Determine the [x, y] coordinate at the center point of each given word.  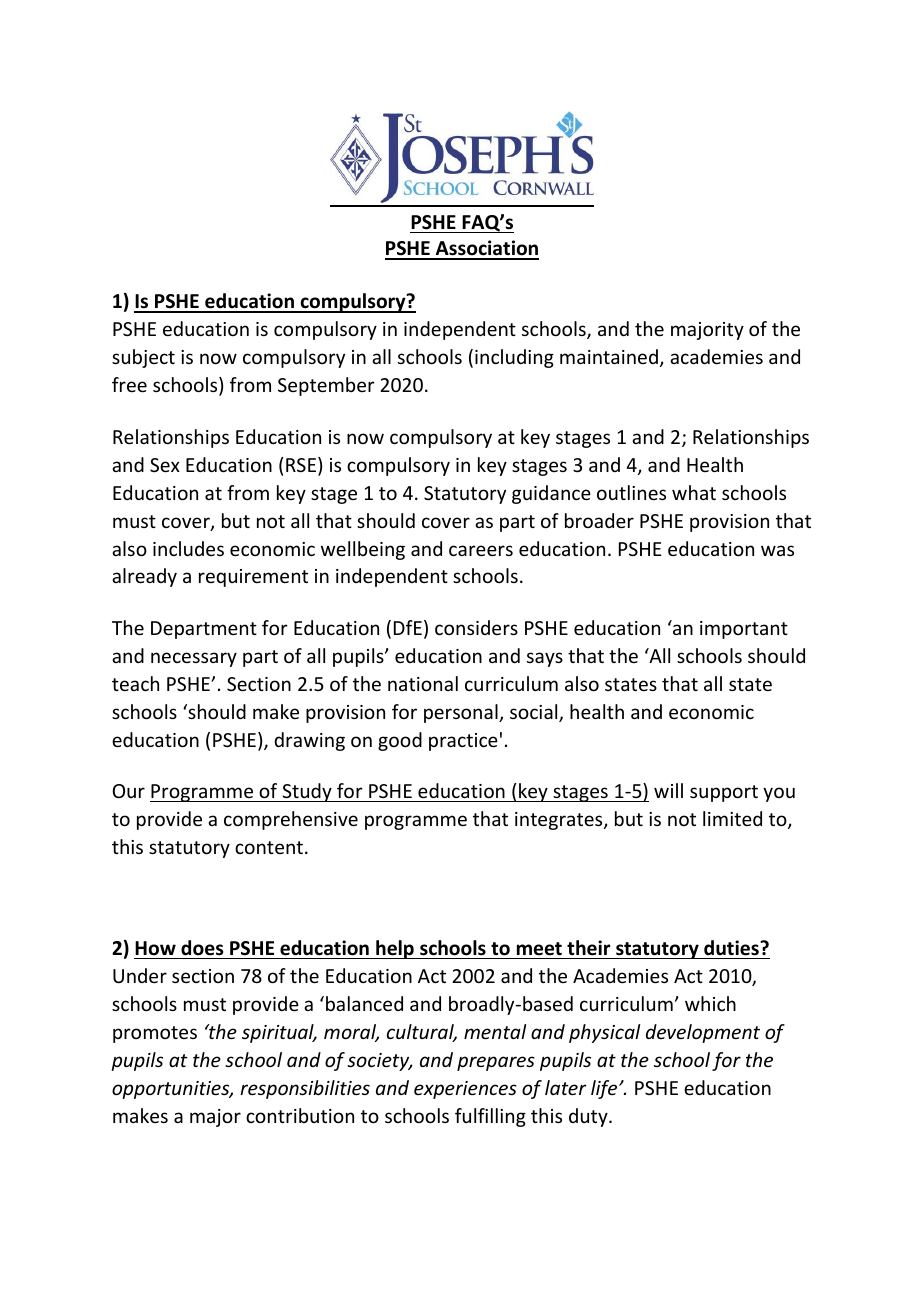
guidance [551, 494]
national [423, 683]
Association [486, 249]
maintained [609, 356]
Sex [165, 465]
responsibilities [305, 1089]
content [269, 847]
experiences [465, 1090]
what [694, 492]
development [703, 1033]
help [395, 949]
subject [143, 358]
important [744, 630]
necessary [194, 659]
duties [732, 948]
